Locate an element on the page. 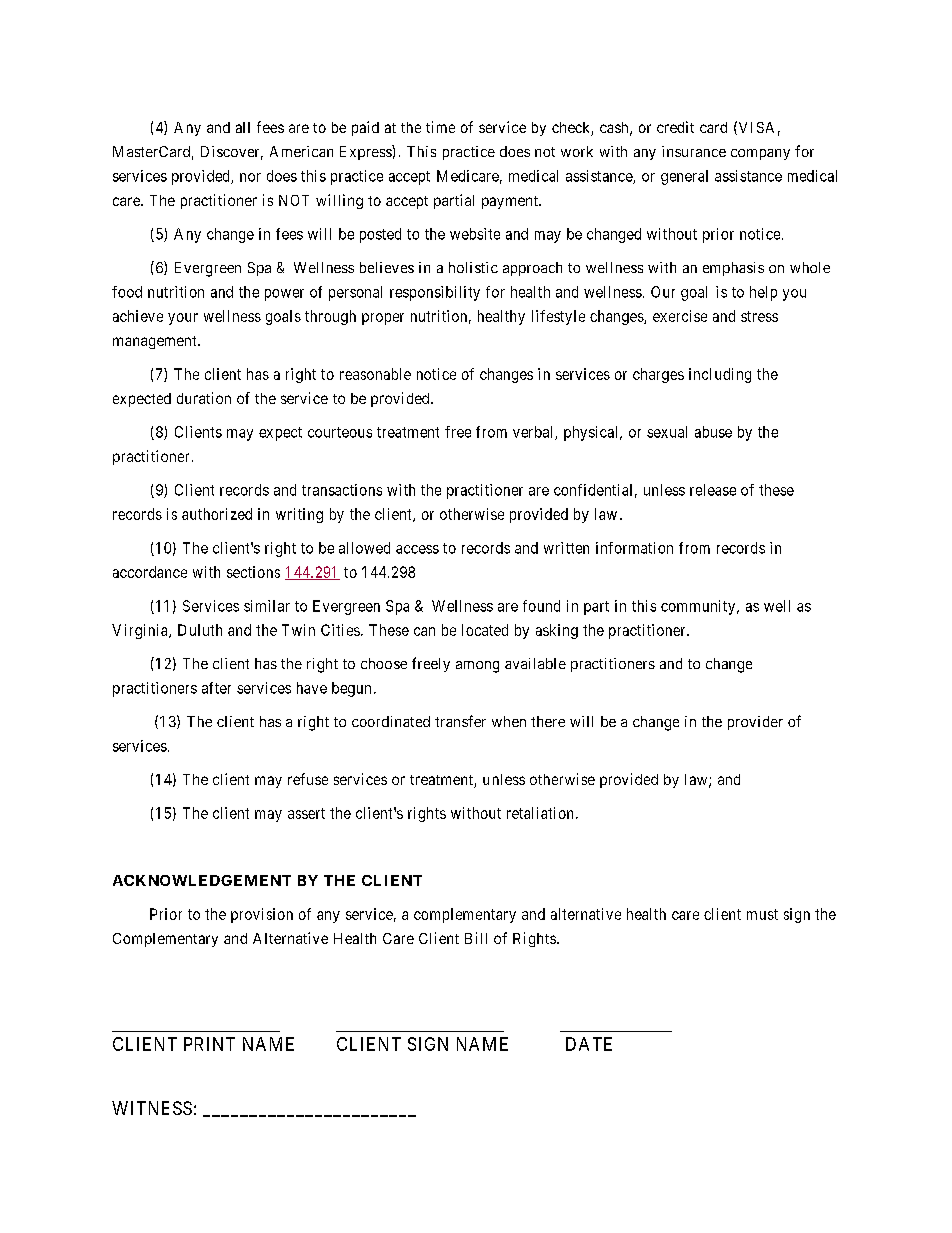 This document has height=1233, width=952. authorized is located at coordinates (217, 514).
